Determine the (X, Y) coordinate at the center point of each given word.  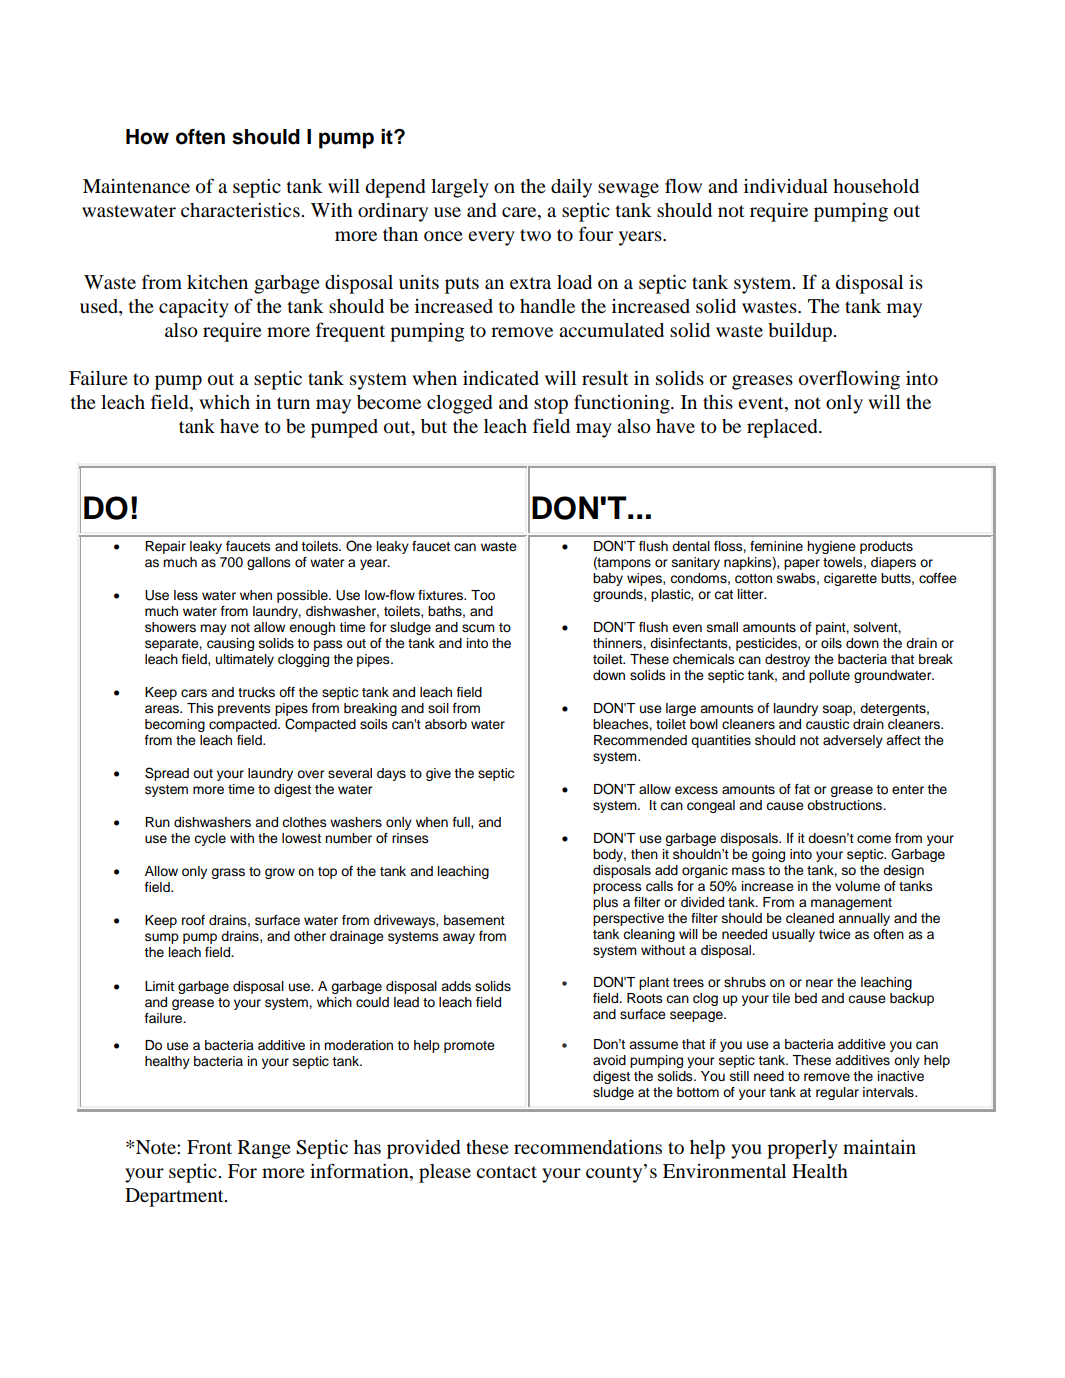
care (520, 212)
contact (506, 1172)
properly (802, 1149)
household (876, 186)
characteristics (241, 210)
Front (209, 1147)
